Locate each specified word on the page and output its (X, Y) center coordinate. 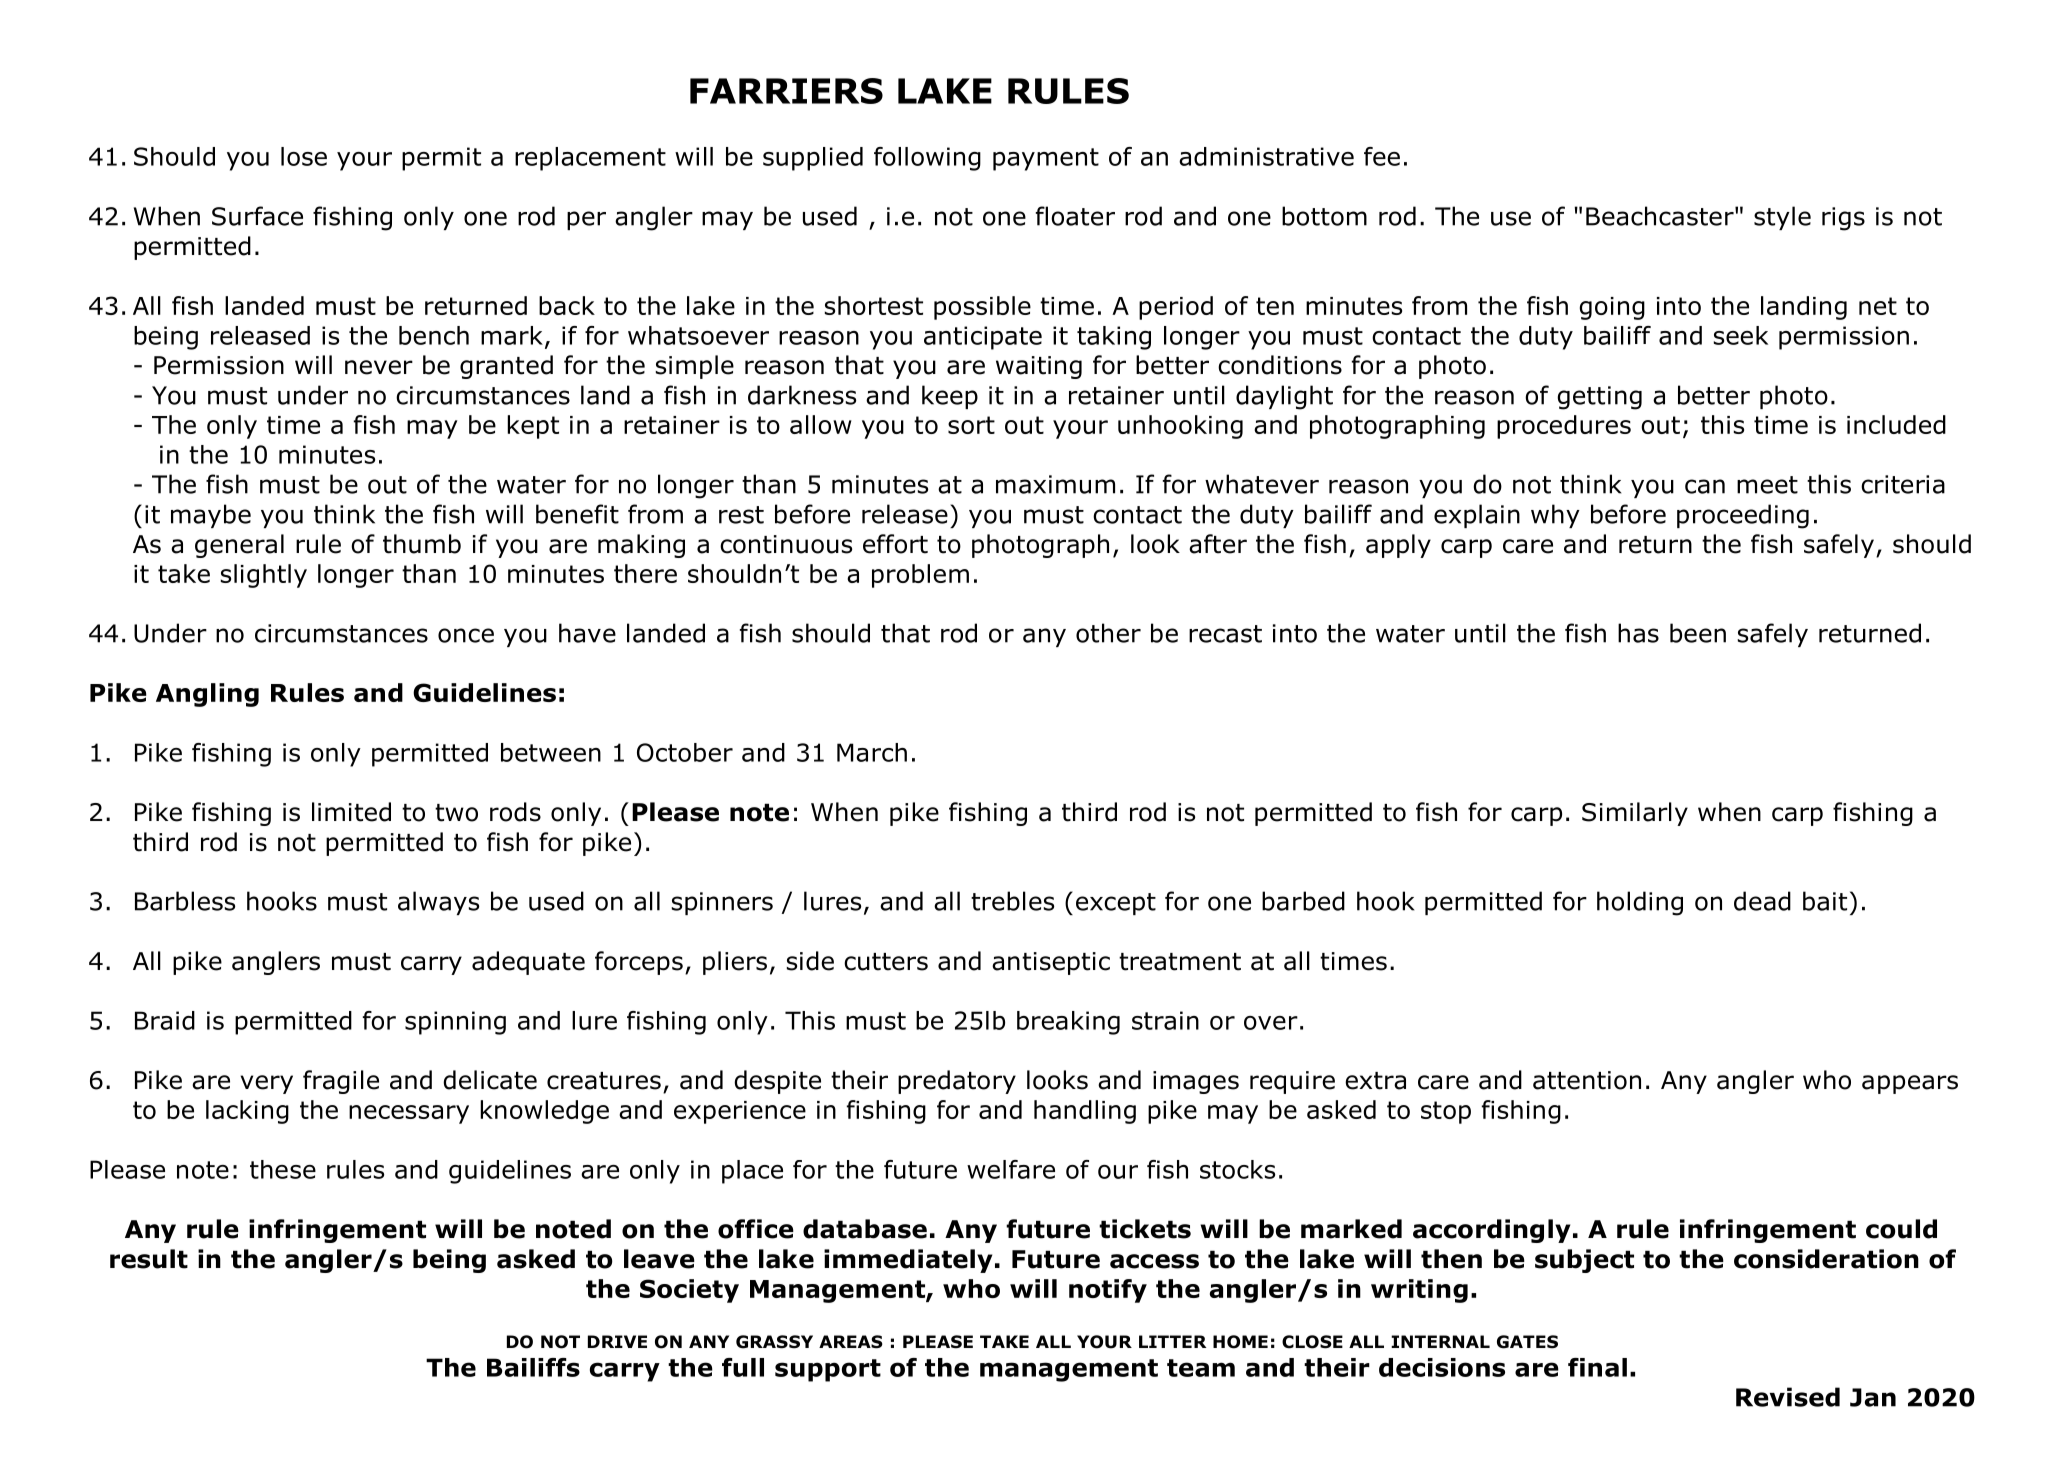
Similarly (1635, 814)
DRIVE (617, 1341)
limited (351, 812)
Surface (257, 216)
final (1597, 1367)
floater (1075, 216)
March (872, 752)
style (1782, 218)
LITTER (1172, 1341)
